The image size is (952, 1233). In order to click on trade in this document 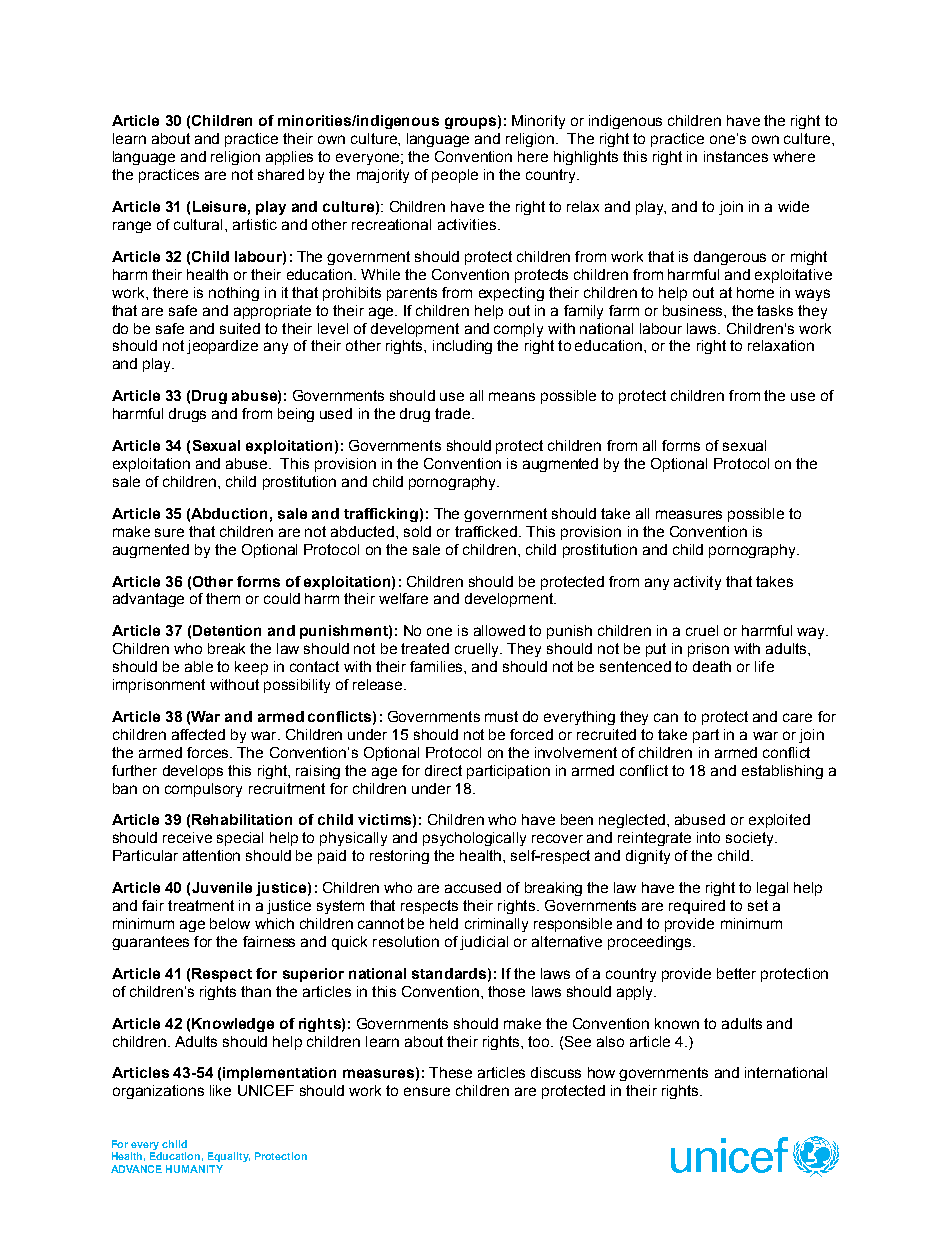, I will do `click(454, 413)`.
